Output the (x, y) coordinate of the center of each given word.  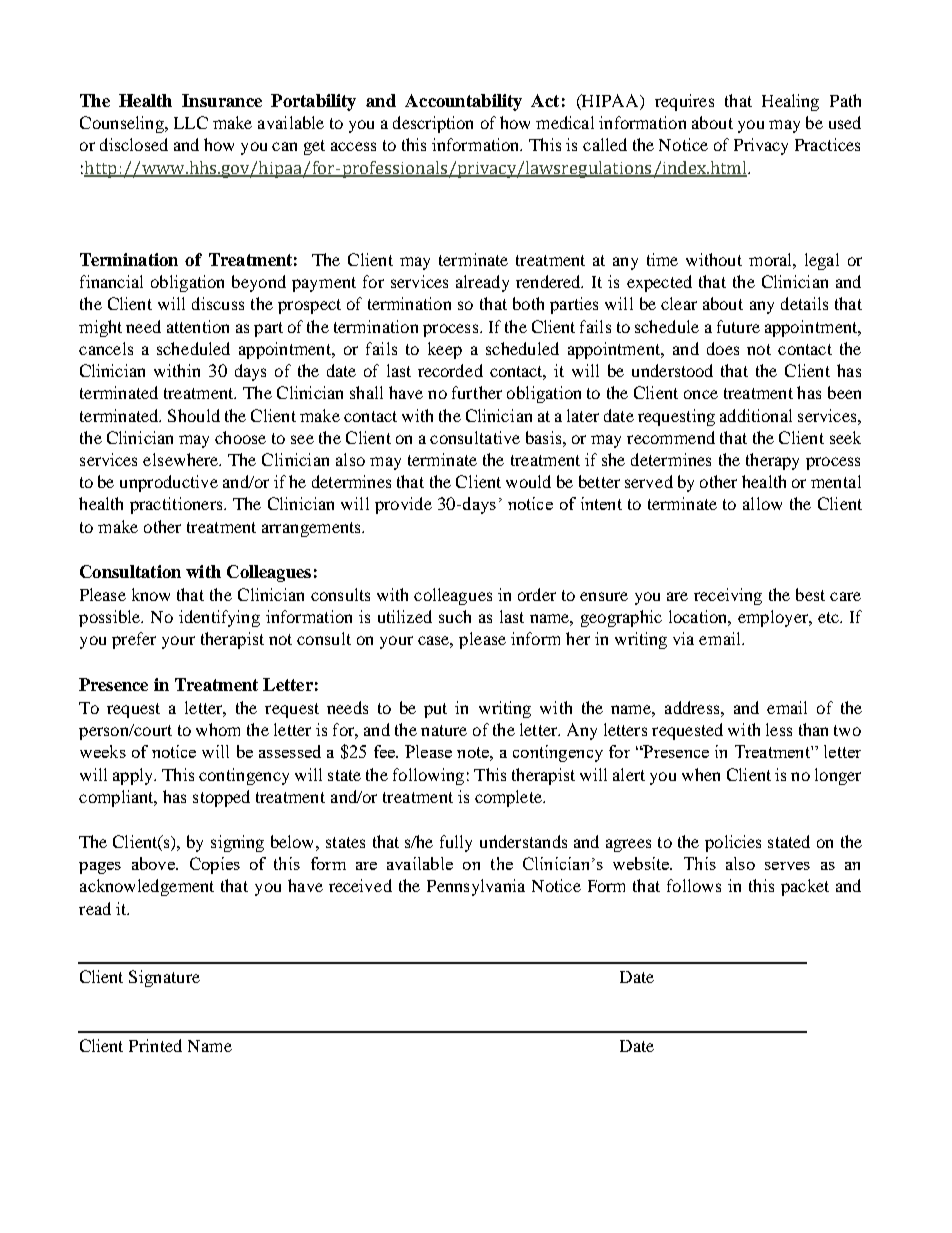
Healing (790, 102)
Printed (155, 1045)
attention (198, 326)
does (723, 348)
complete (510, 798)
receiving (728, 596)
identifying (219, 618)
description (433, 124)
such (455, 616)
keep (445, 350)
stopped (221, 798)
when (701, 774)
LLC (191, 122)
